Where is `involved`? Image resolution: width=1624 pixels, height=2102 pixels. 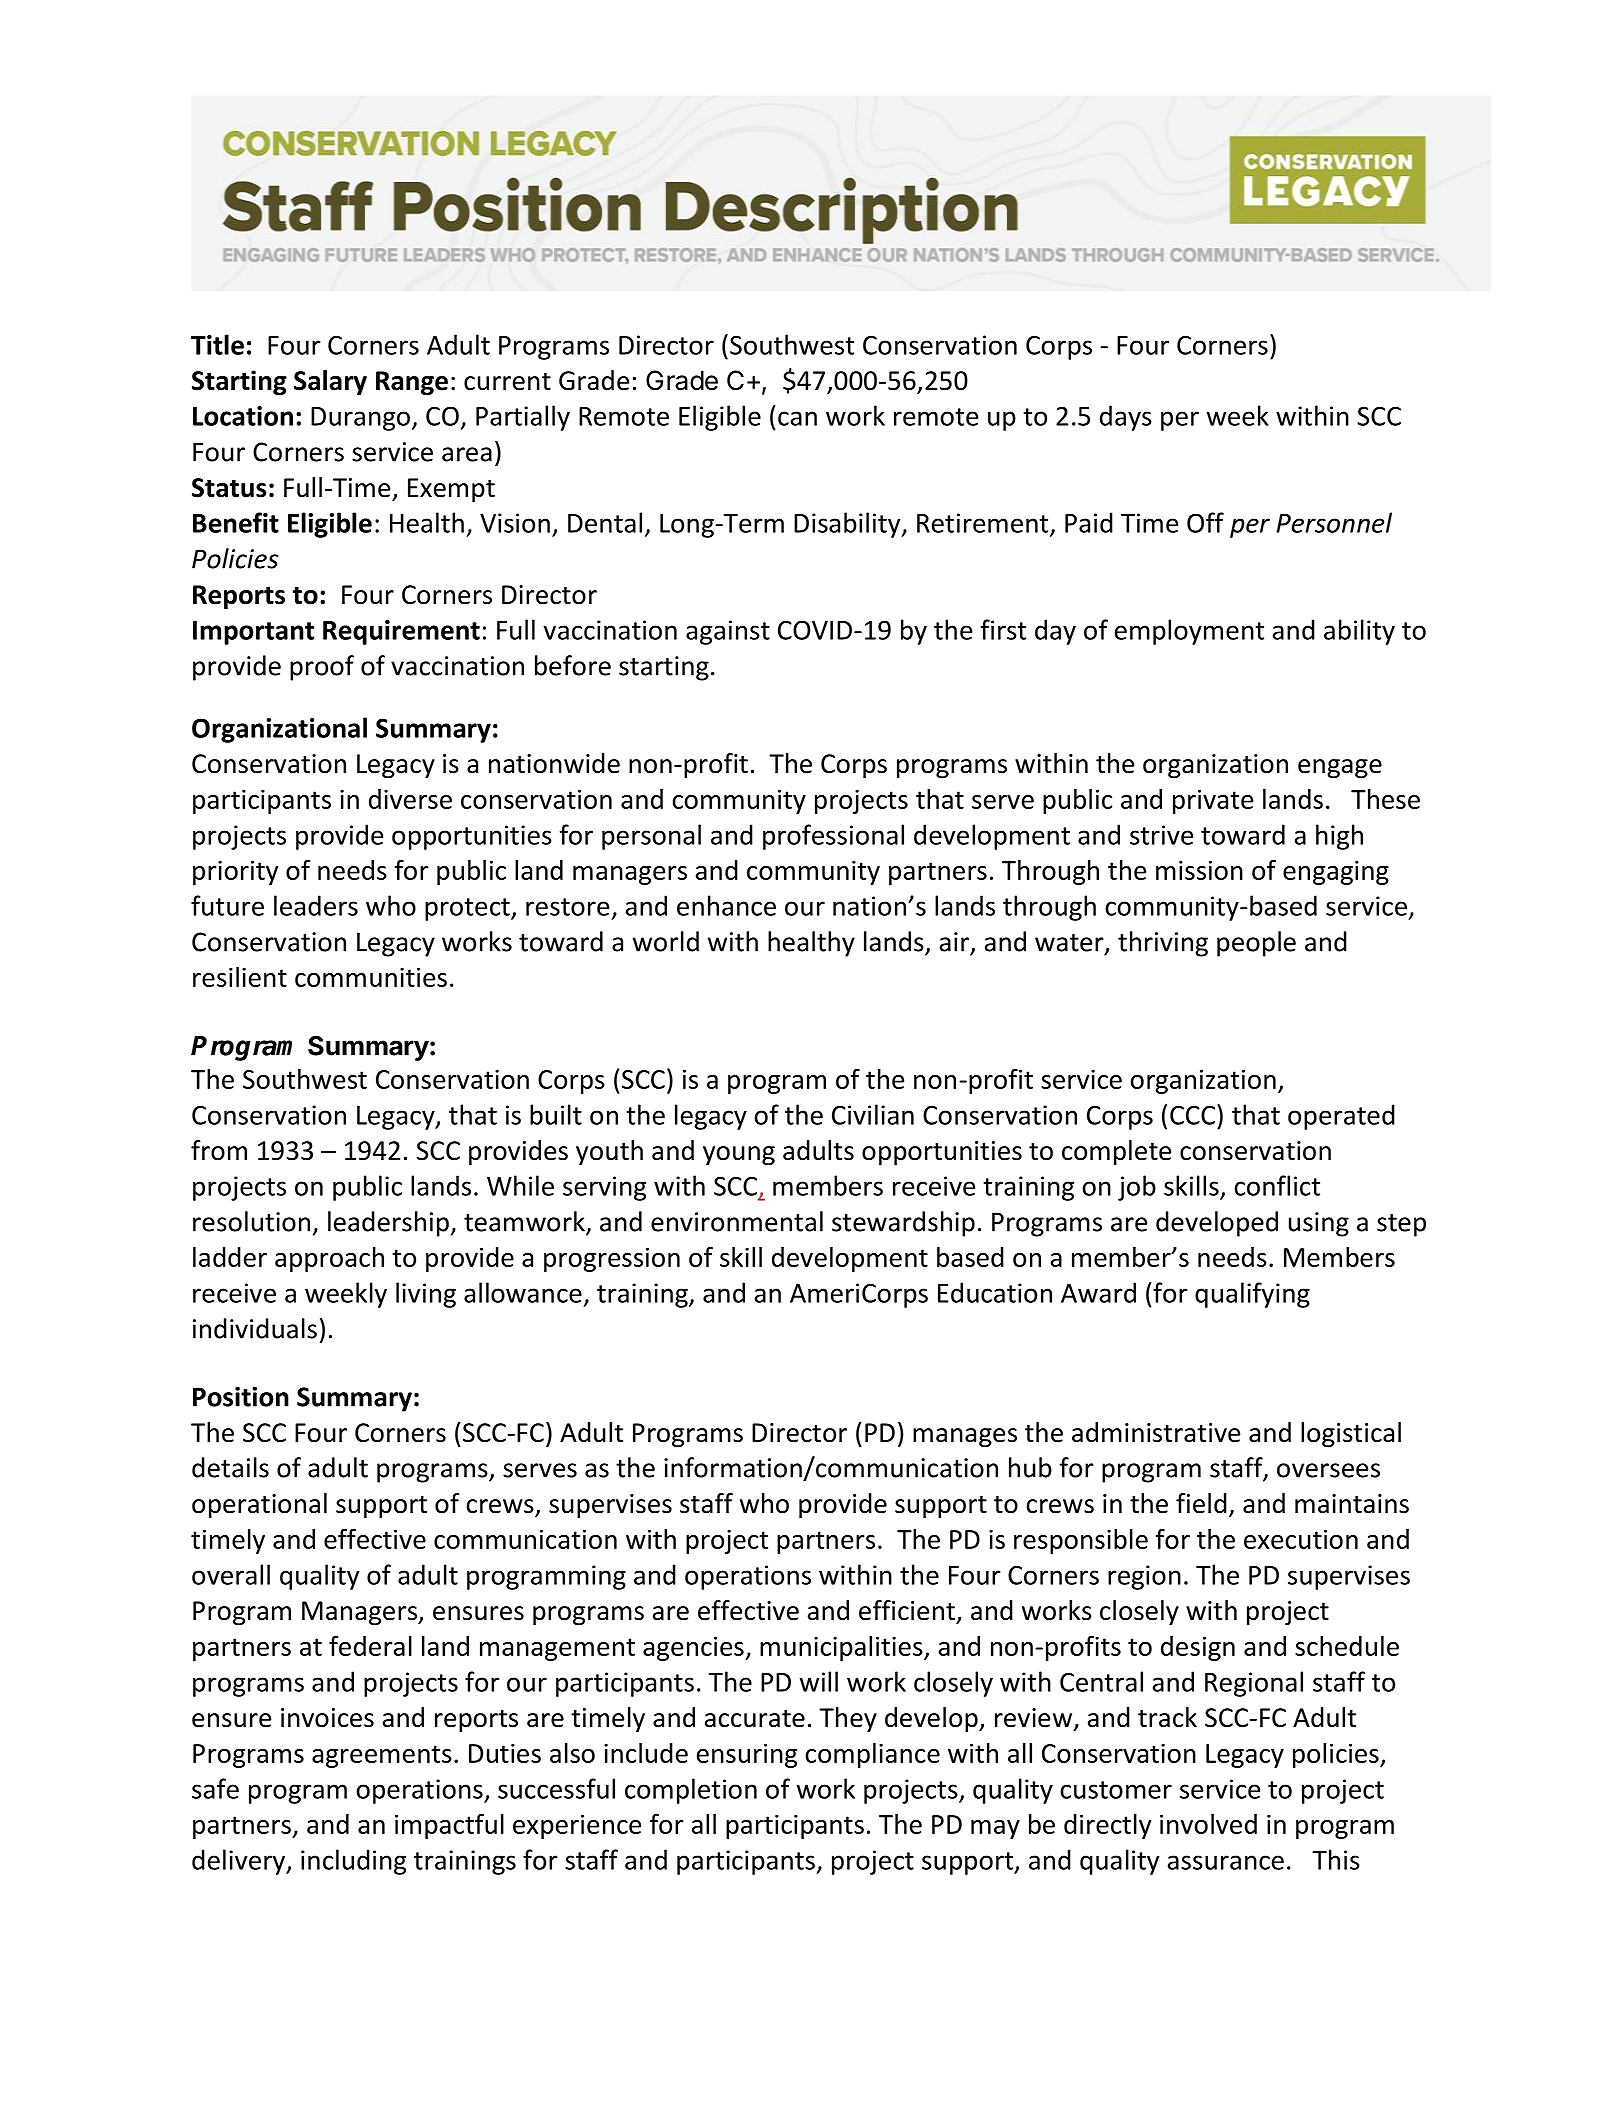
involved is located at coordinates (1208, 1824).
